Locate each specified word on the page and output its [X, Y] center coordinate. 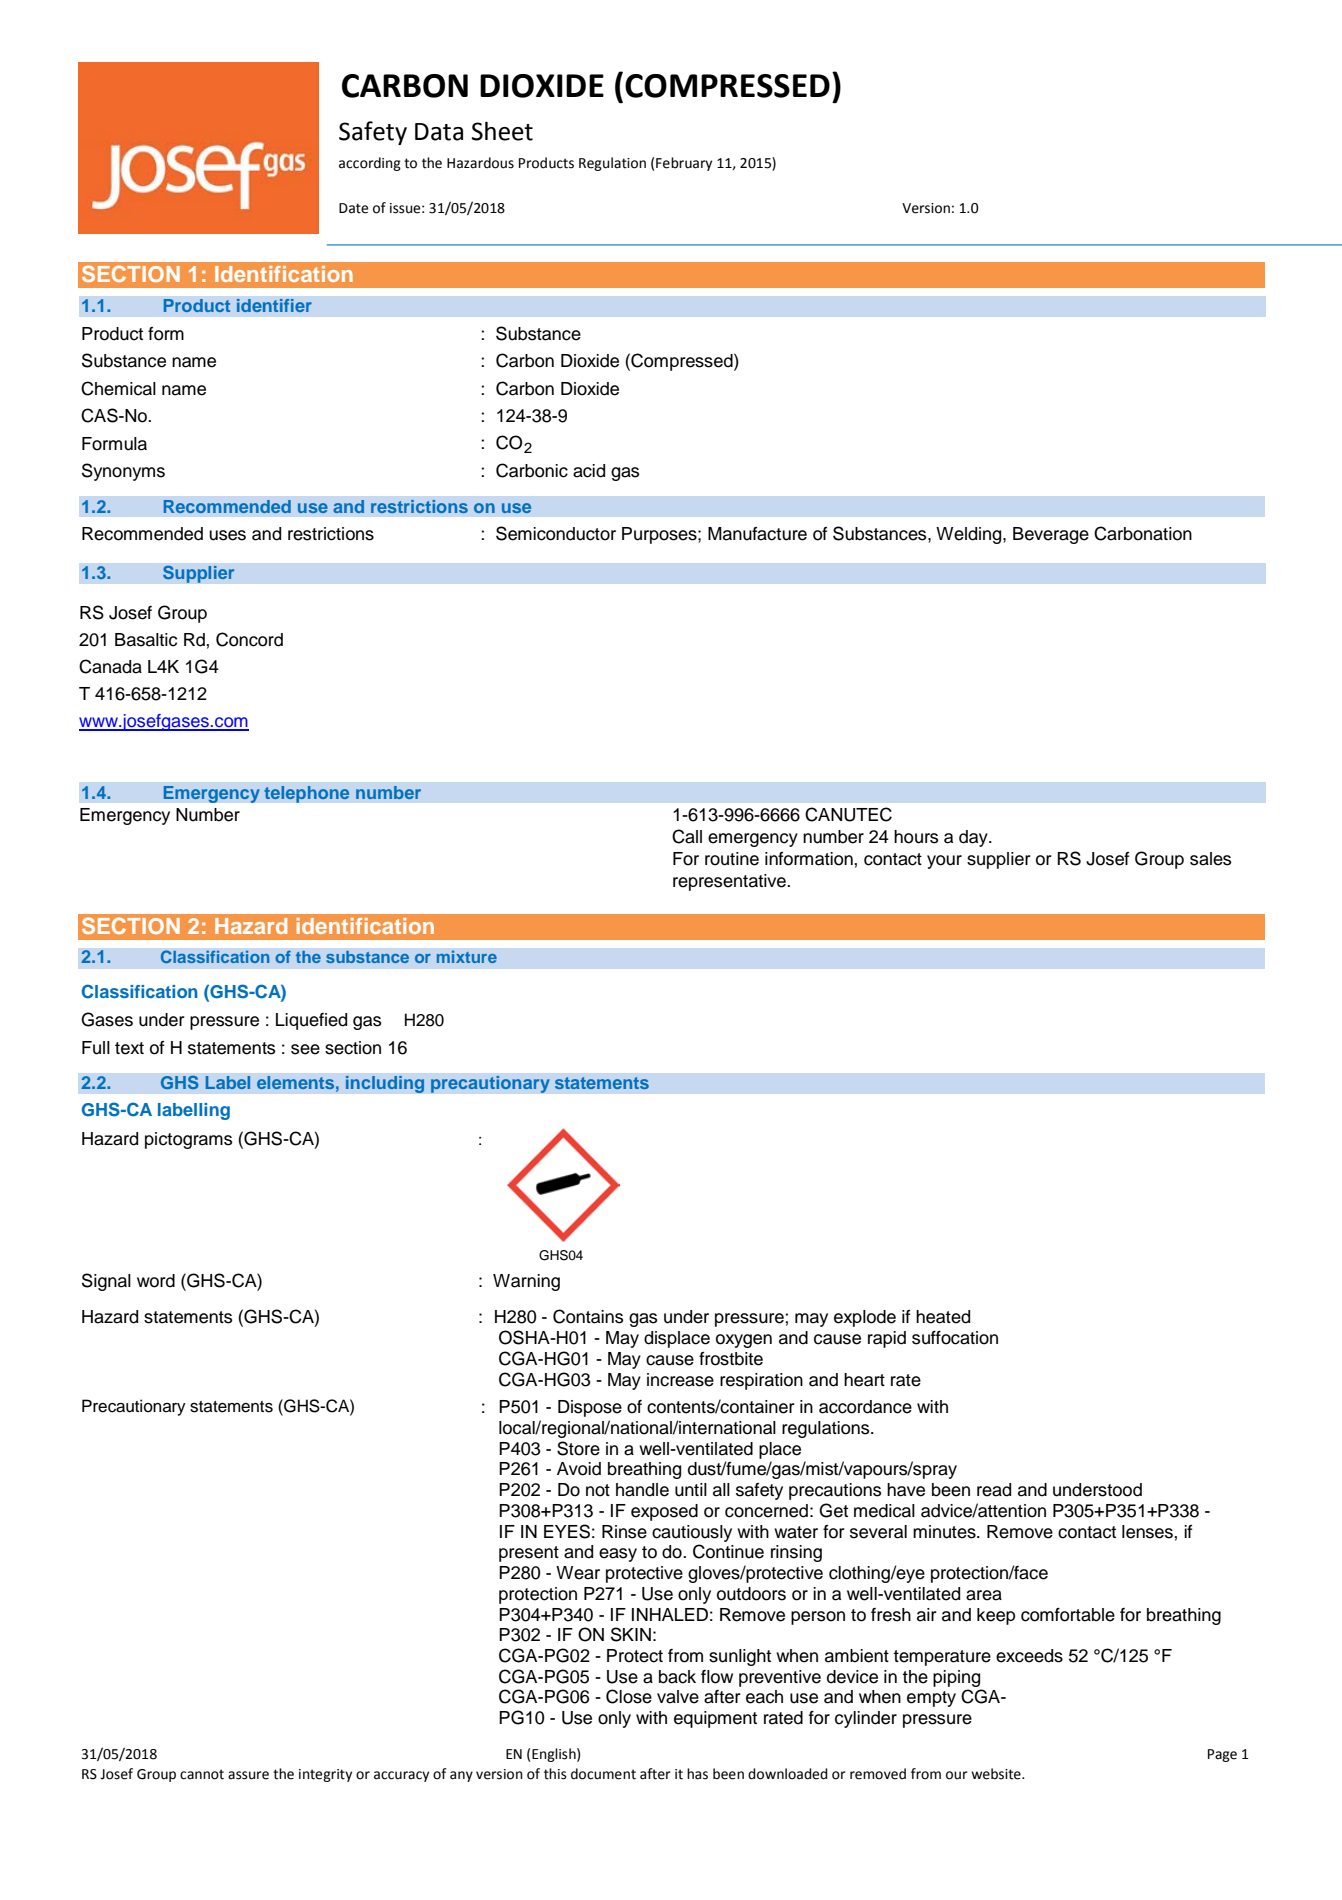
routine [732, 859]
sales [1210, 859]
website [997, 1774]
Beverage [1051, 535]
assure [248, 1775]
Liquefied [311, 1021]
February [684, 164]
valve [678, 1697]
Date [353, 208]
